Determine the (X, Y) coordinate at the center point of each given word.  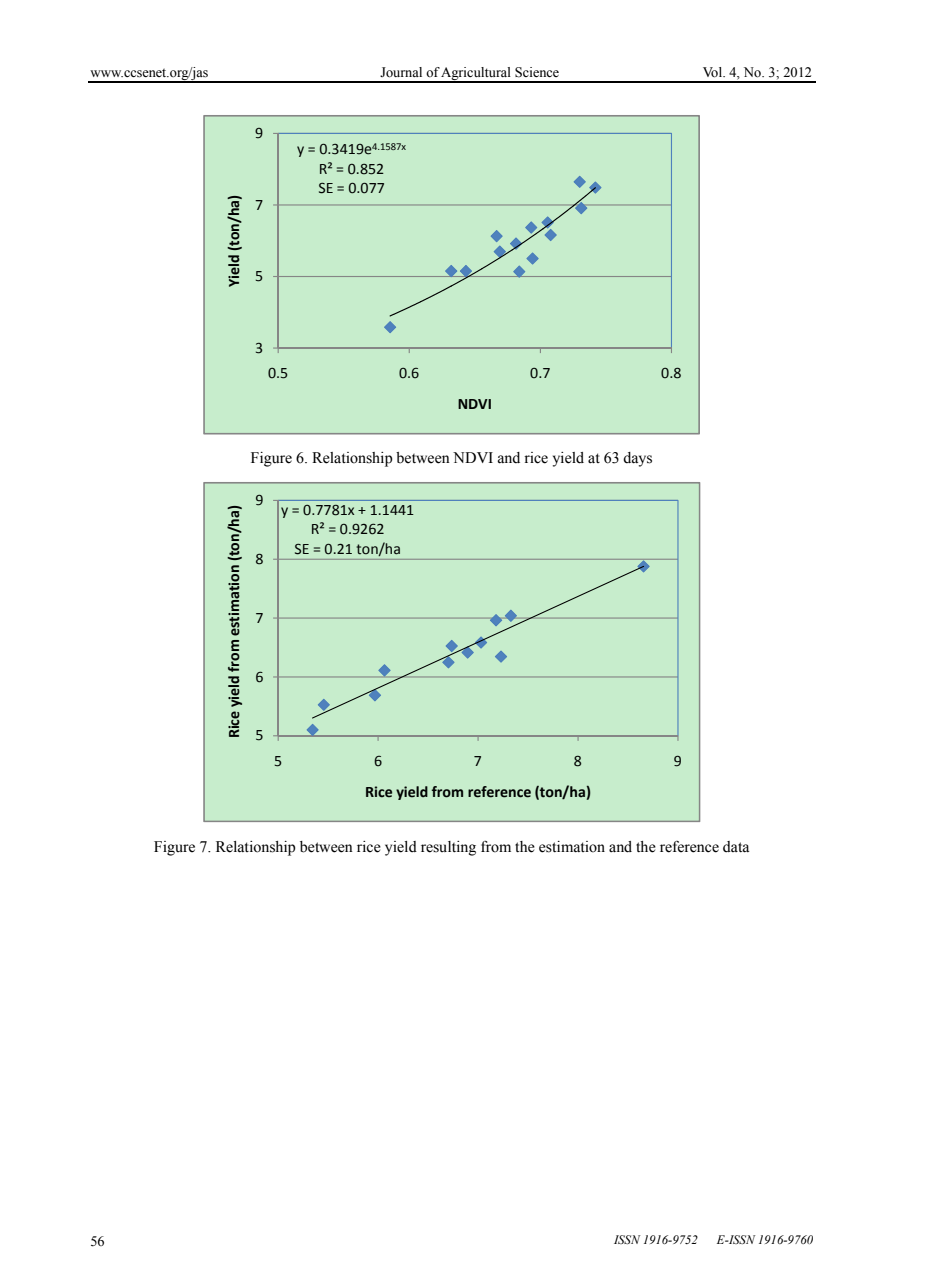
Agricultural (476, 74)
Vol (714, 72)
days (637, 459)
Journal (401, 72)
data (736, 847)
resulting (448, 848)
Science (537, 72)
